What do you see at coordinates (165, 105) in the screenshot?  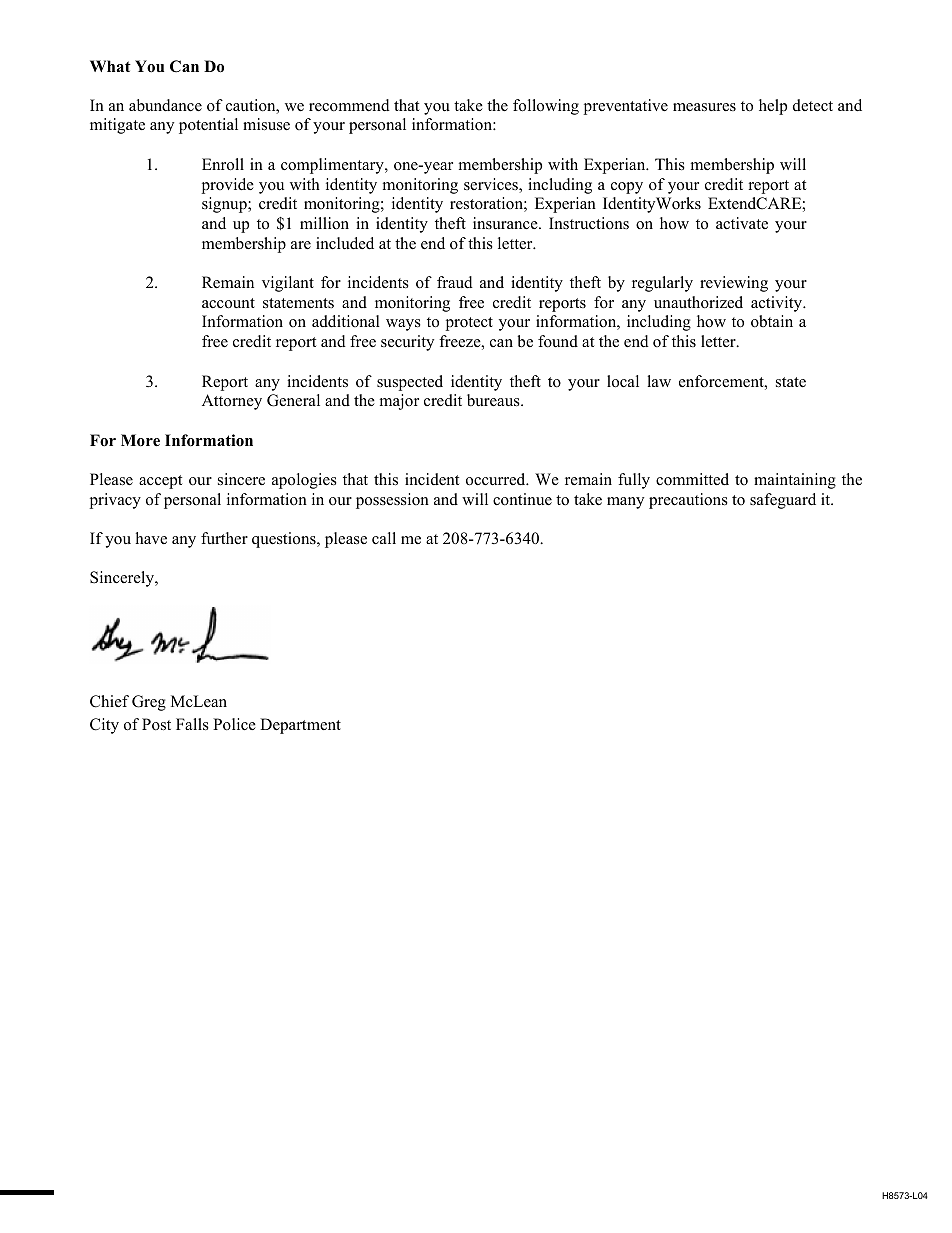 I see `abundance` at bounding box center [165, 105].
